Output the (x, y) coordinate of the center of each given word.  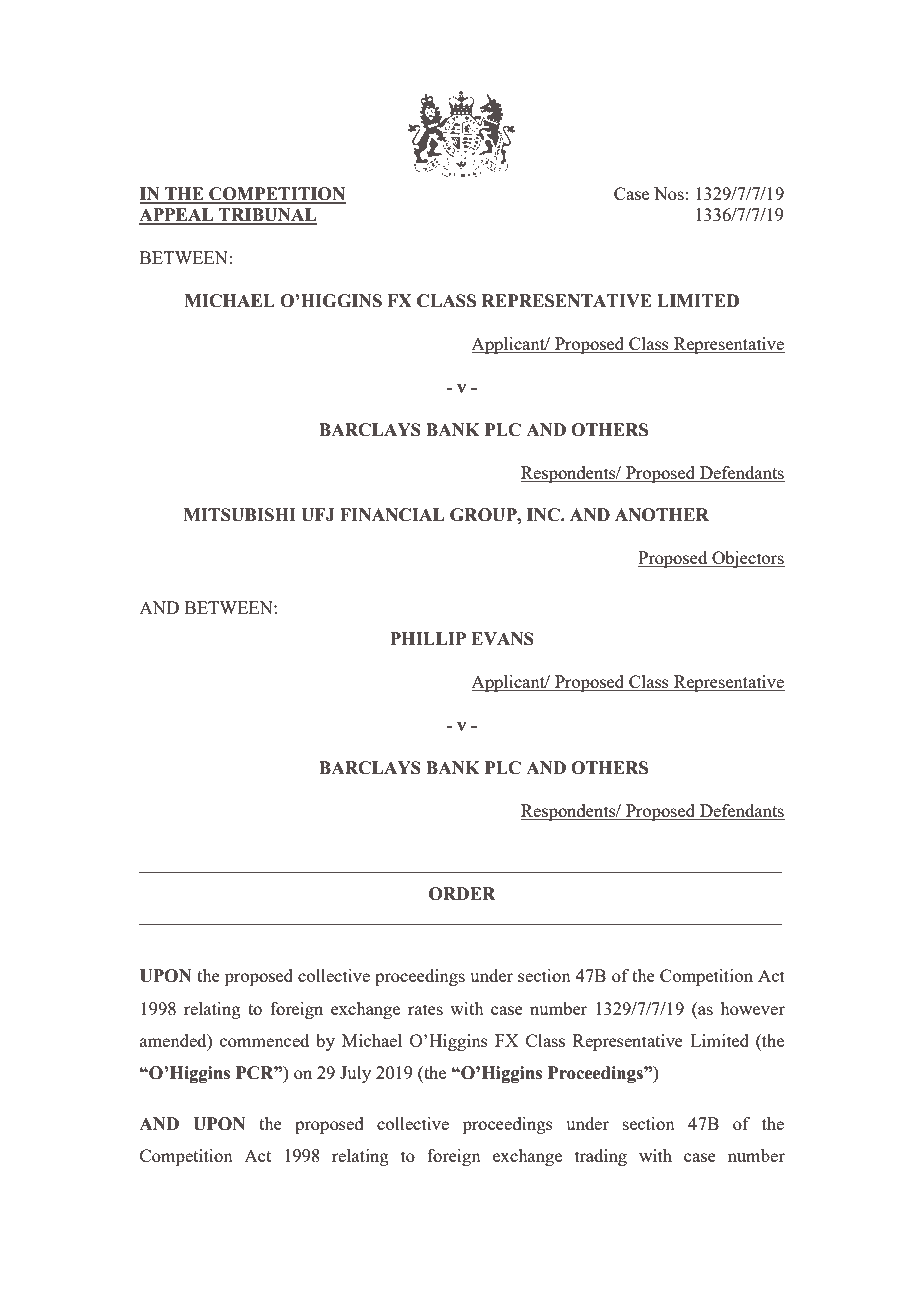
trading (601, 1157)
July (355, 1074)
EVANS (502, 639)
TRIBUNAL (267, 216)
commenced (264, 1040)
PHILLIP (428, 638)
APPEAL (177, 216)
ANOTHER (662, 515)
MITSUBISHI (240, 515)
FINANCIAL (392, 515)
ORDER (462, 894)
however (752, 1008)
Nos (669, 193)
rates (425, 1009)
